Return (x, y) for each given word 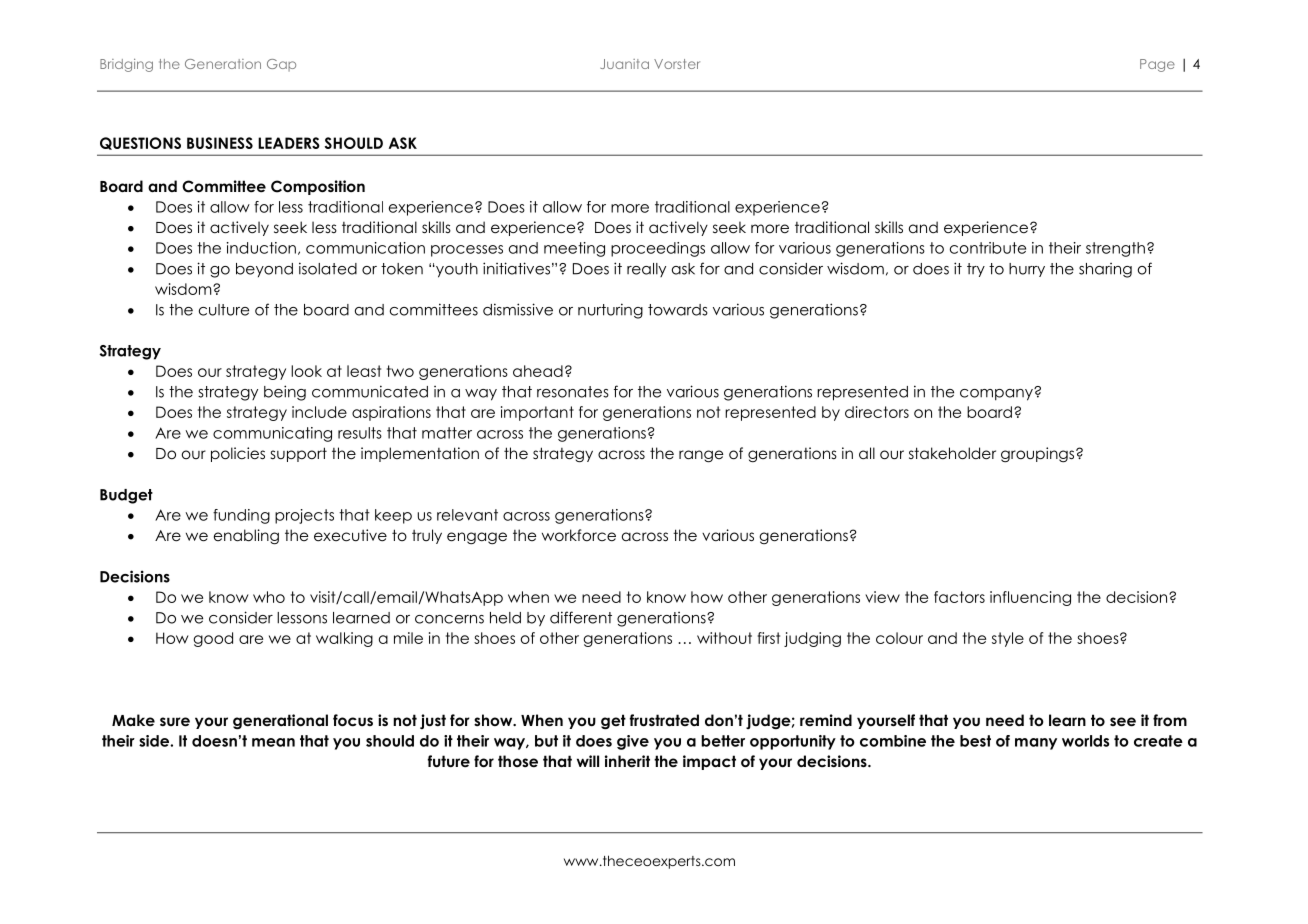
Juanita (624, 64)
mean (273, 742)
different (581, 617)
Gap (281, 65)
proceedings (658, 249)
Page (1157, 65)
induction (261, 248)
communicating (272, 434)
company (997, 394)
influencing (1030, 598)
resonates (573, 392)
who (269, 597)
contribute (988, 248)
